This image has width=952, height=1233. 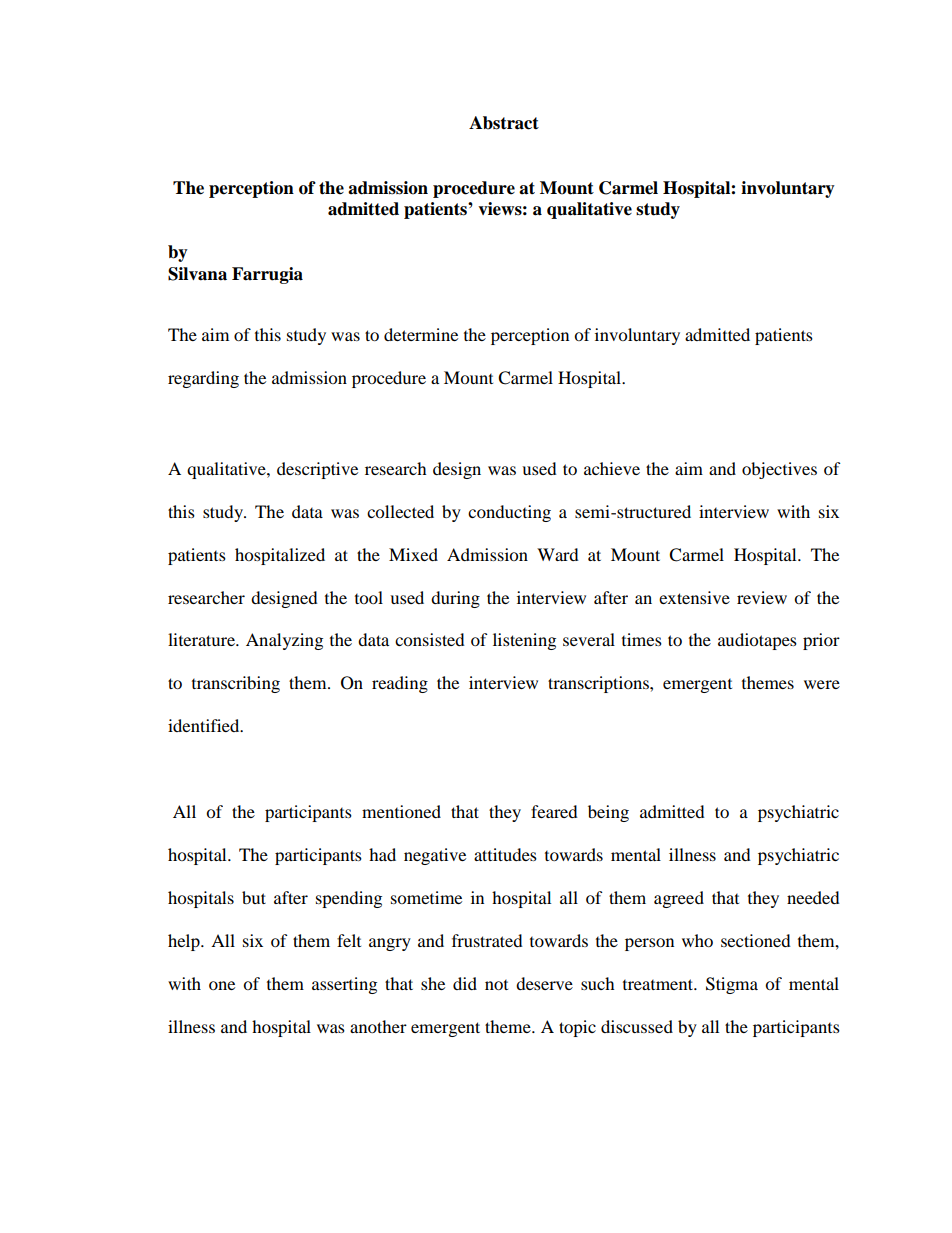 I want to click on Stigma, so click(x=732, y=985).
